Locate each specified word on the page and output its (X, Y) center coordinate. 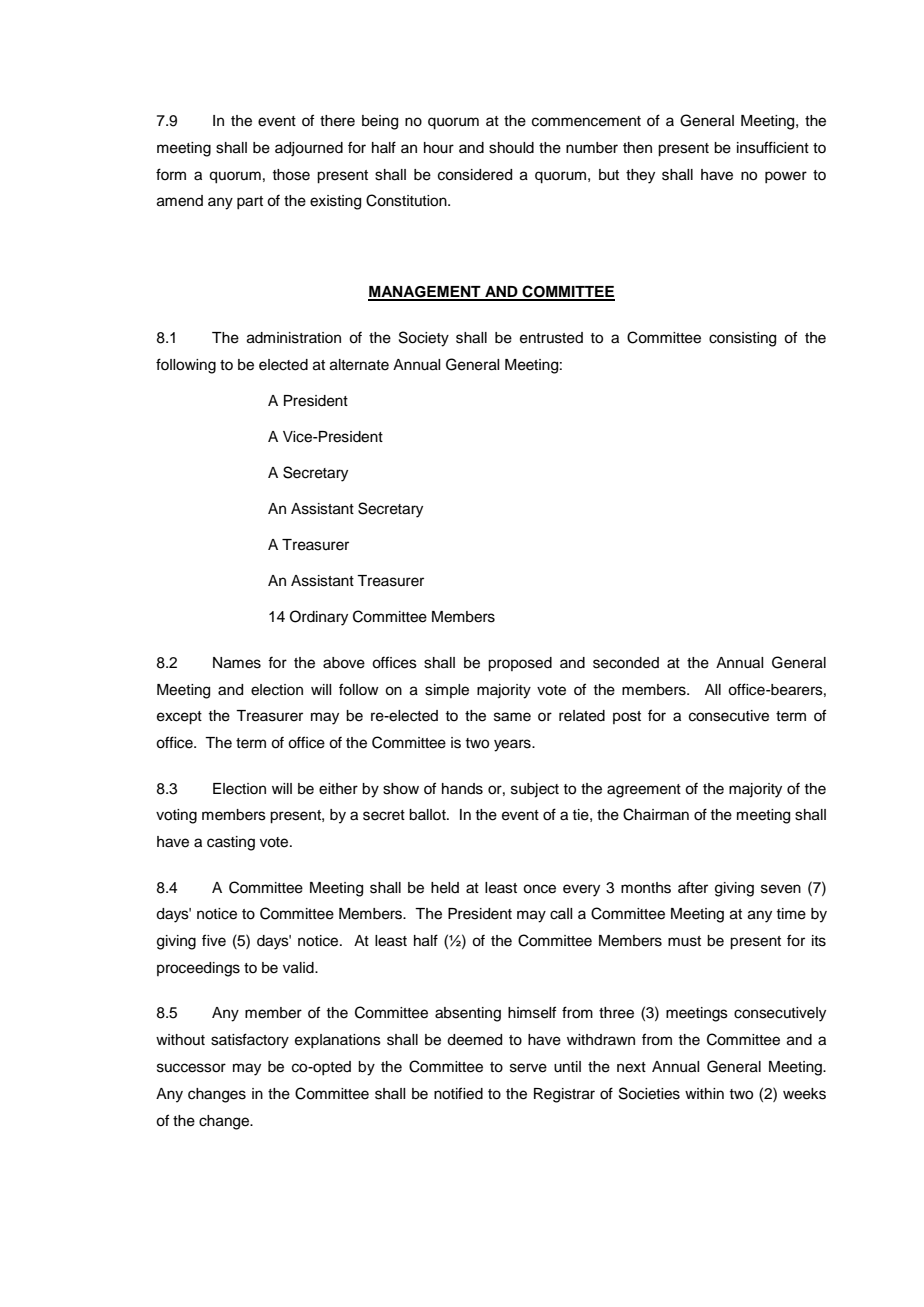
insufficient (773, 147)
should (511, 148)
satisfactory (250, 1041)
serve (528, 1068)
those (291, 175)
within (704, 1093)
